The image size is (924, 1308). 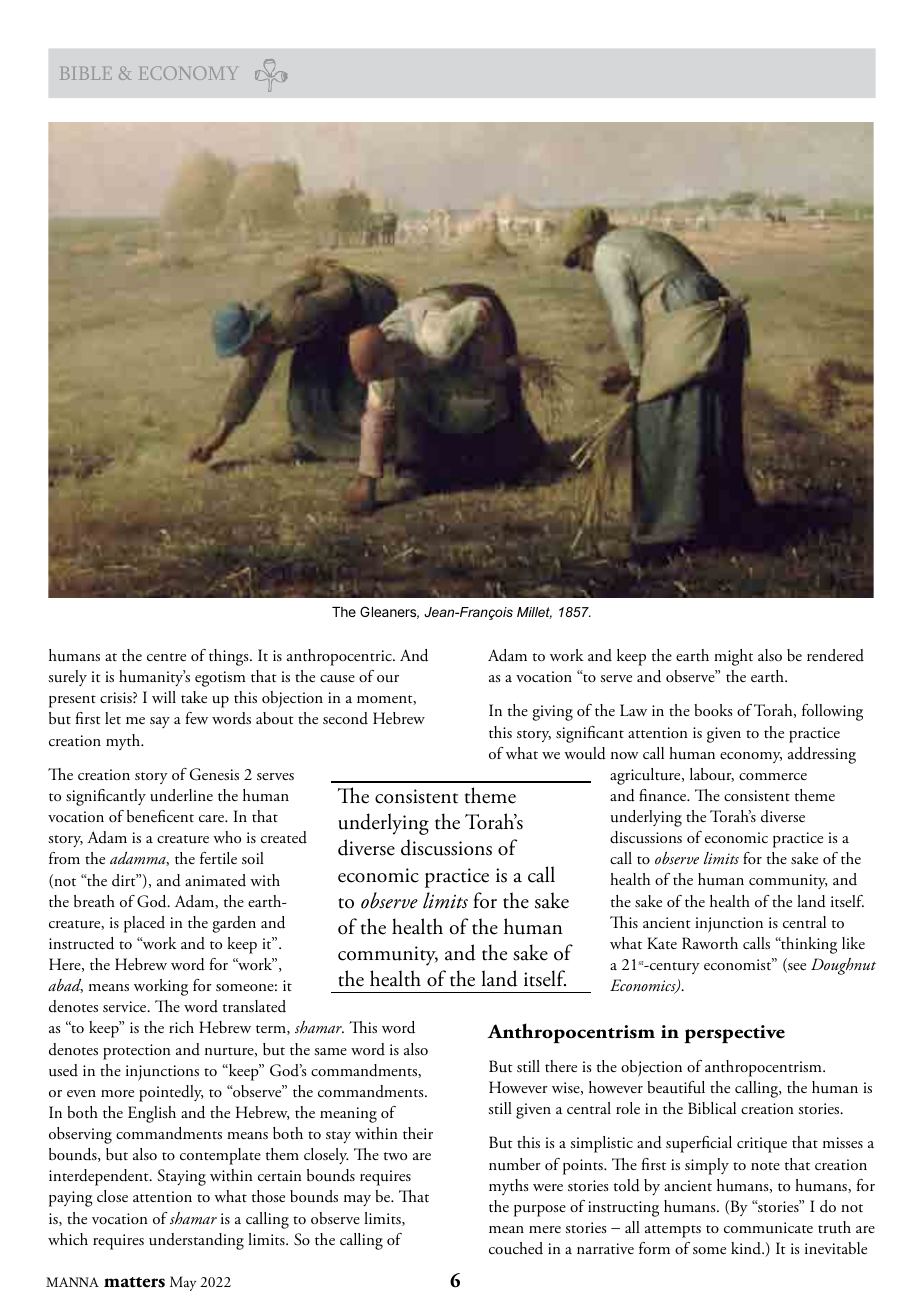 What do you see at coordinates (516, 1248) in the screenshot?
I see `couched` at bounding box center [516, 1248].
